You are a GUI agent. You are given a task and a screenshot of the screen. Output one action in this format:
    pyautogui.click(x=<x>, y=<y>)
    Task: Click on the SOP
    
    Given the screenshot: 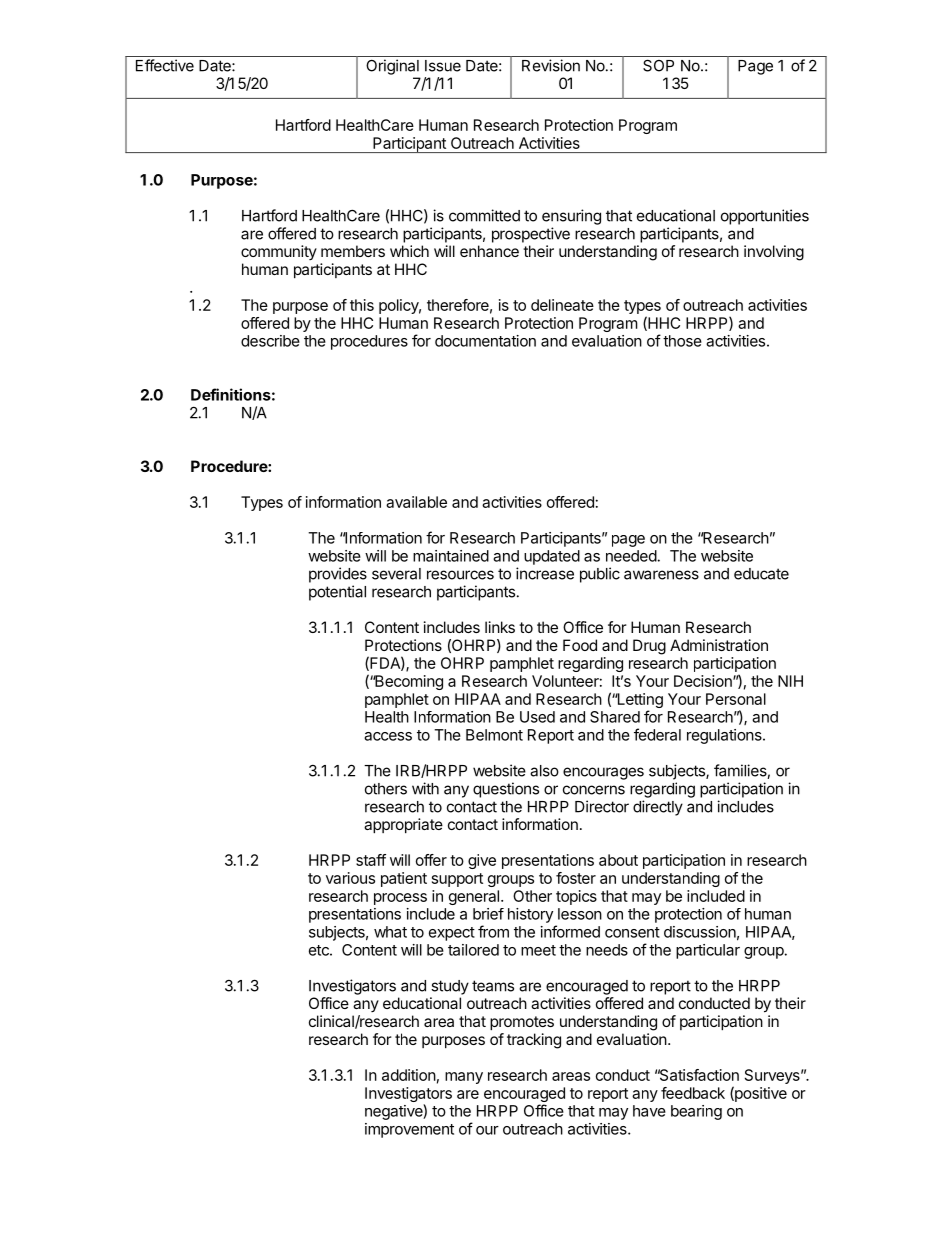 What is the action you would take?
    pyautogui.click(x=658, y=65)
